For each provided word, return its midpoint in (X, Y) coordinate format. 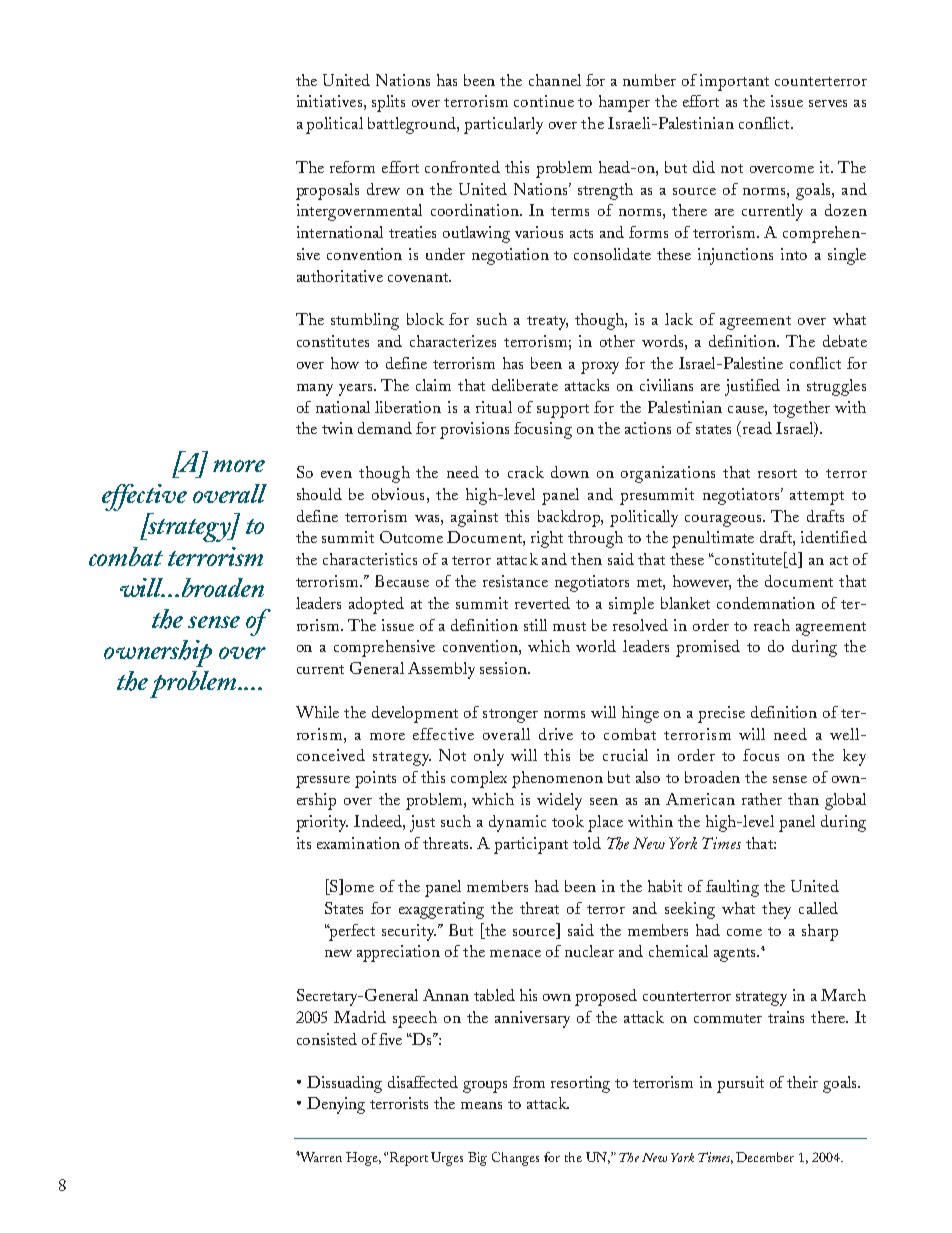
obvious (398, 494)
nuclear (589, 951)
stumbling (365, 321)
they (776, 910)
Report (409, 1159)
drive (556, 734)
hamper (624, 103)
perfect (351, 932)
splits (388, 103)
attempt (817, 498)
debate (845, 341)
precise (721, 714)
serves (828, 103)
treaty (547, 323)
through (595, 539)
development (415, 714)
